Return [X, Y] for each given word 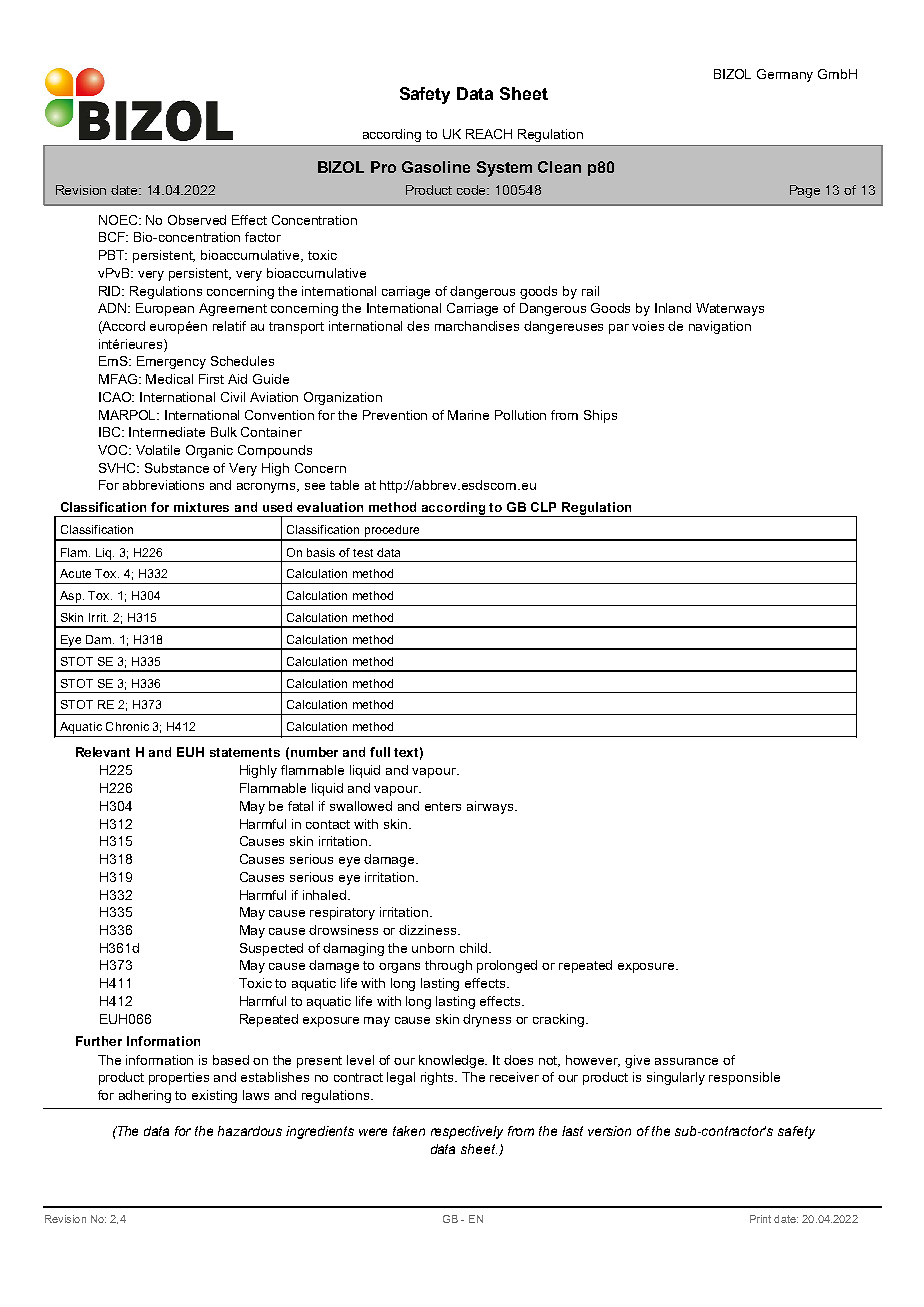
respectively [467, 1132]
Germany [785, 75]
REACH [489, 134]
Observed [197, 220]
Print [760, 1219]
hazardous [250, 1131]
